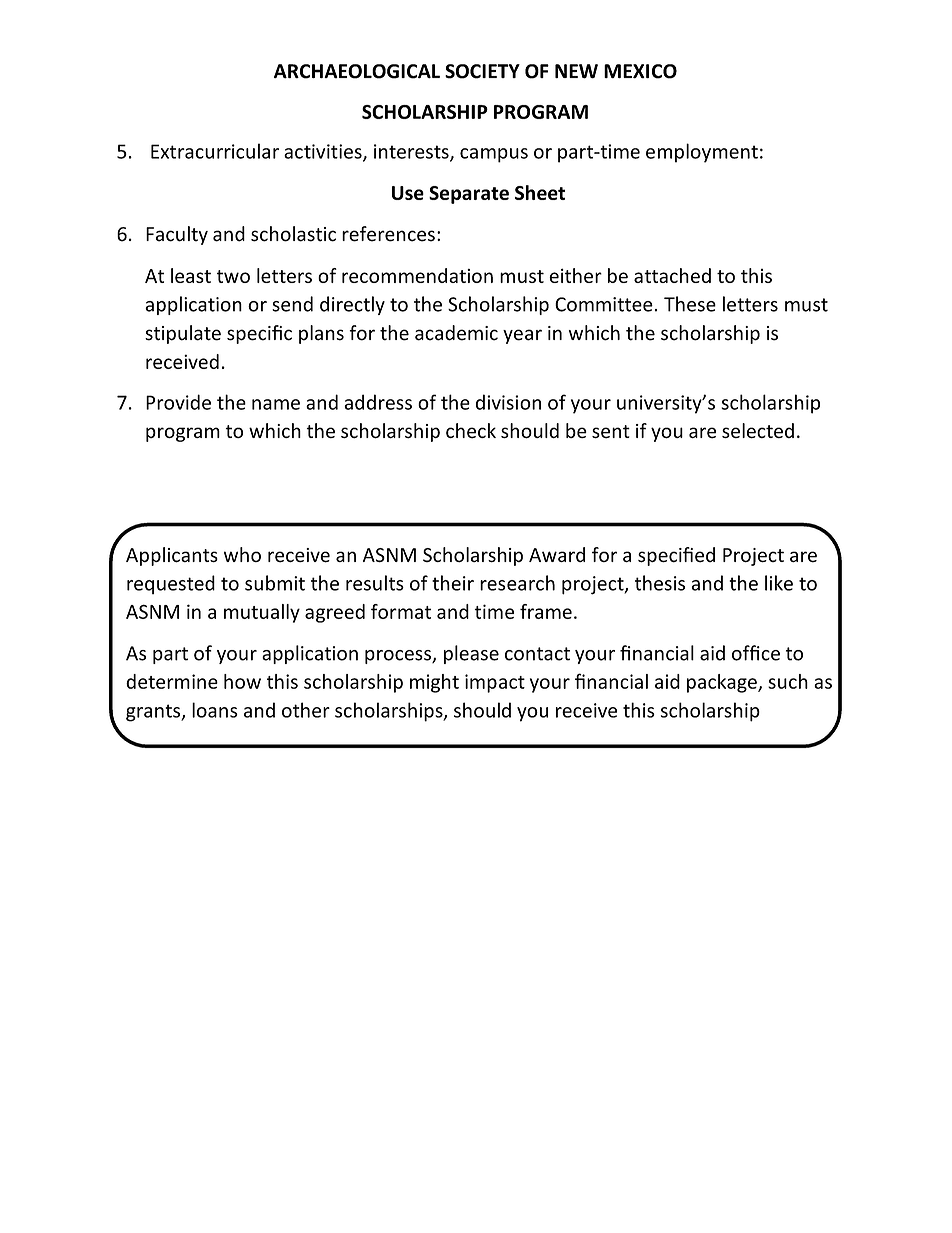  What do you see at coordinates (482, 71) in the page?
I see `SOCIETY` at bounding box center [482, 71].
